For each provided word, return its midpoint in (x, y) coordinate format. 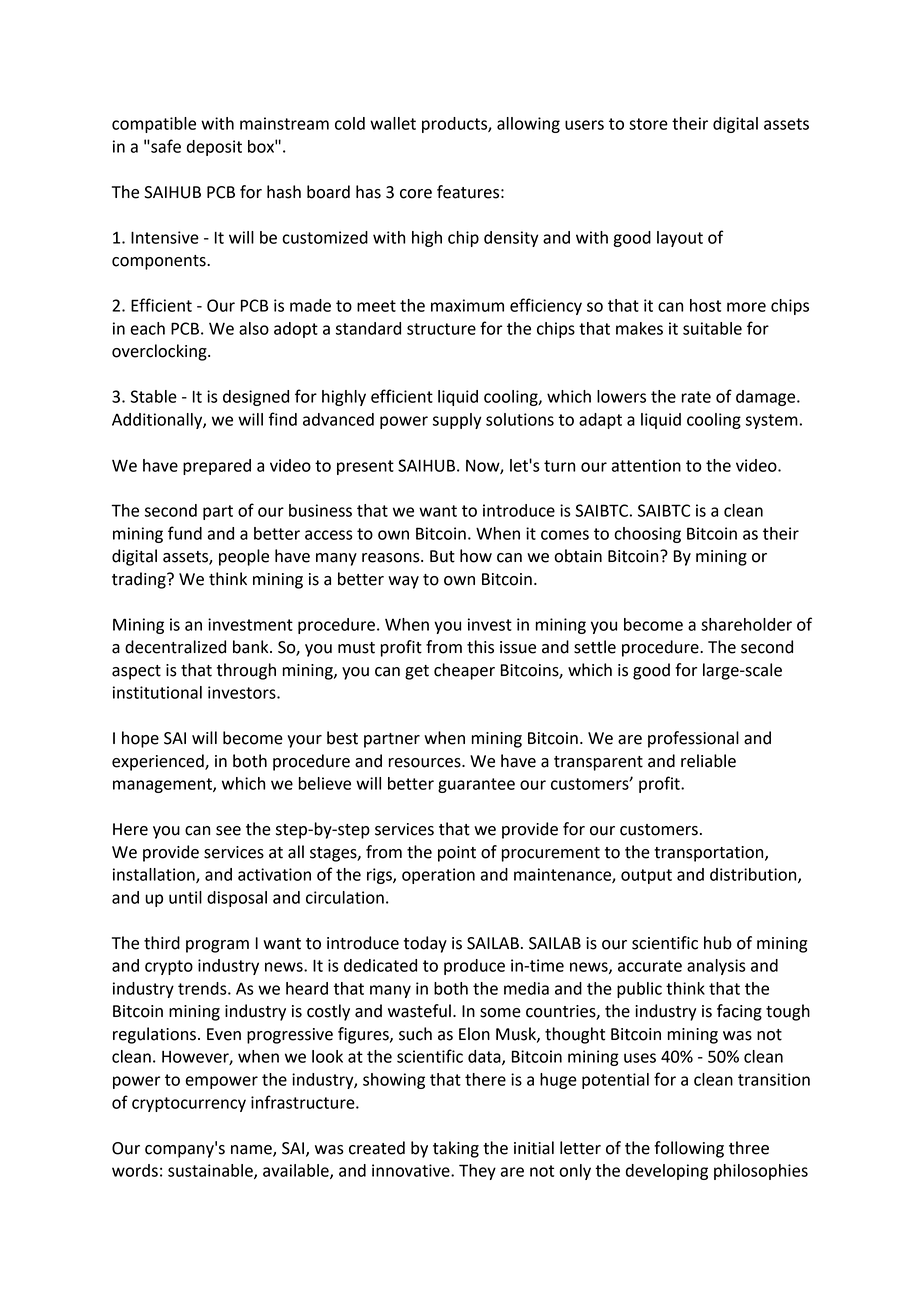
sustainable (211, 1171)
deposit (214, 148)
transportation (710, 854)
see (228, 831)
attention (646, 465)
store (648, 124)
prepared (217, 467)
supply (457, 421)
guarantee (476, 785)
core (416, 194)
